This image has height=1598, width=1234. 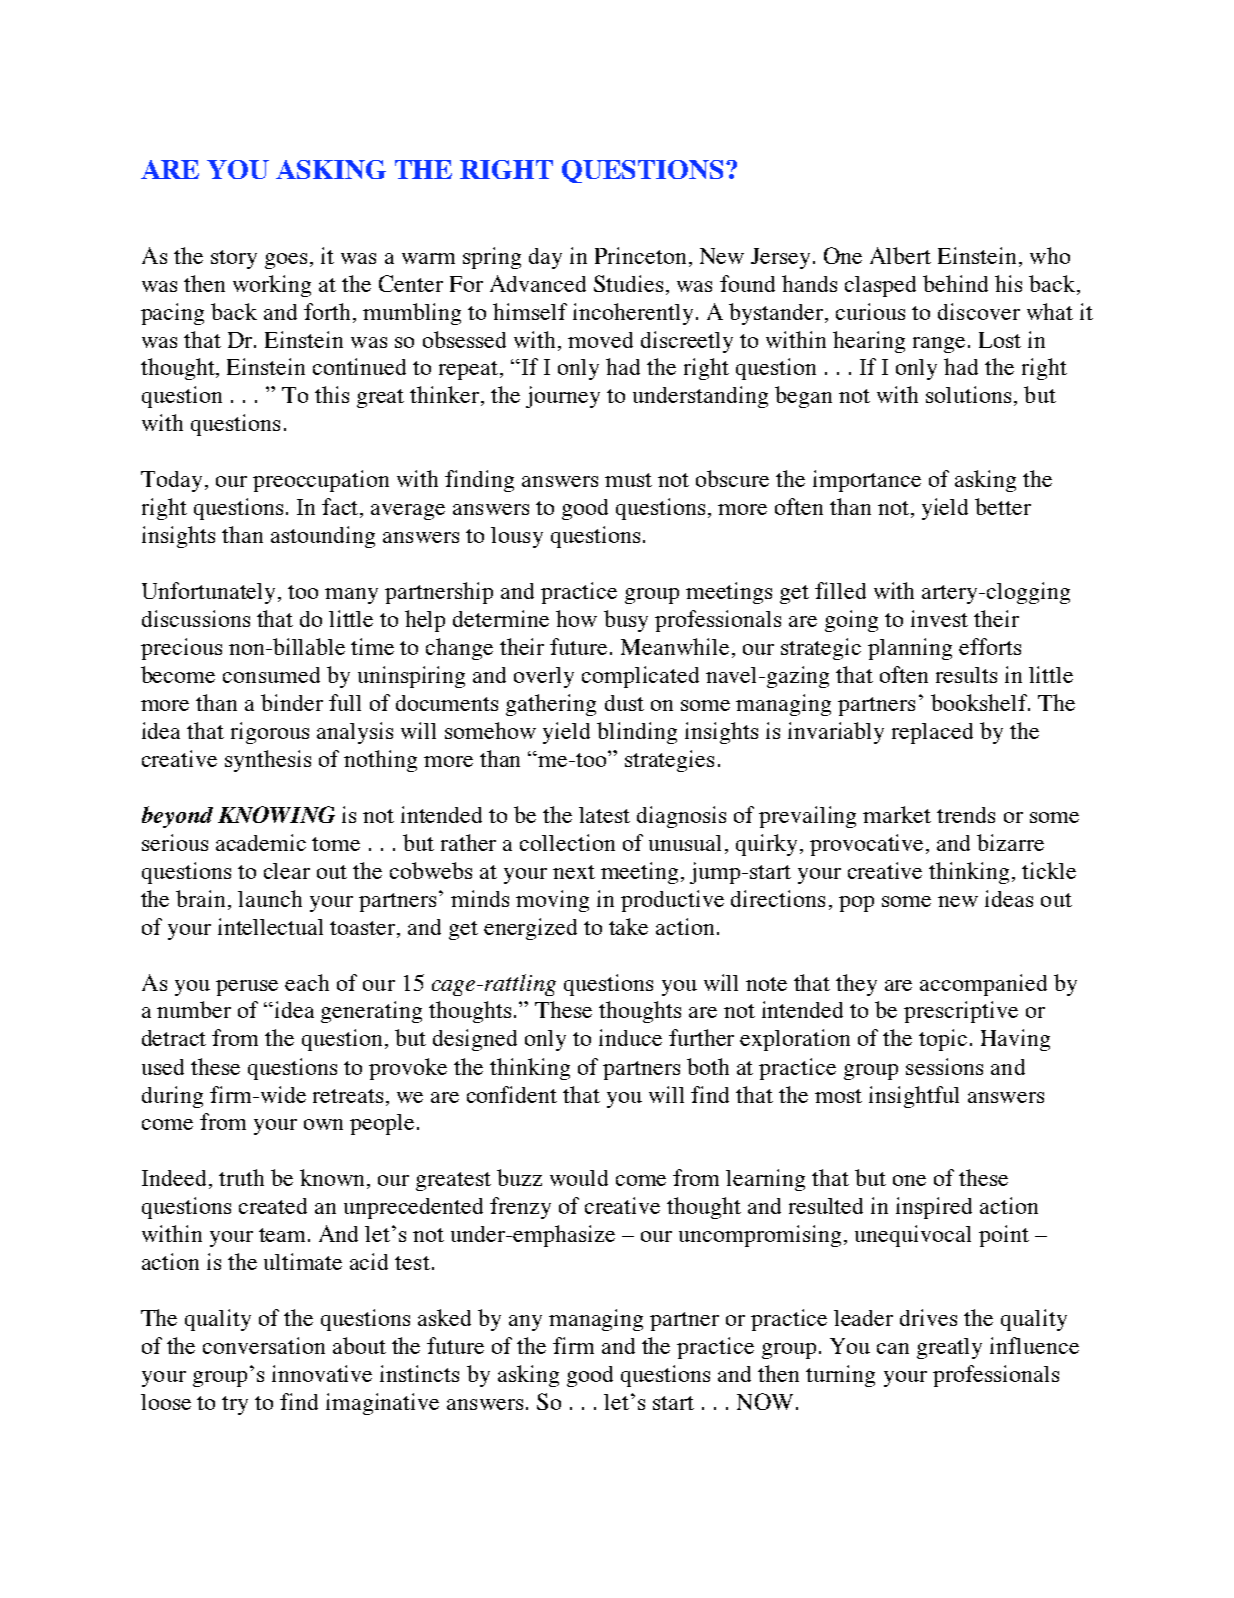 What do you see at coordinates (628, 283) in the image?
I see `Studies` at bounding box center [628, 283].
